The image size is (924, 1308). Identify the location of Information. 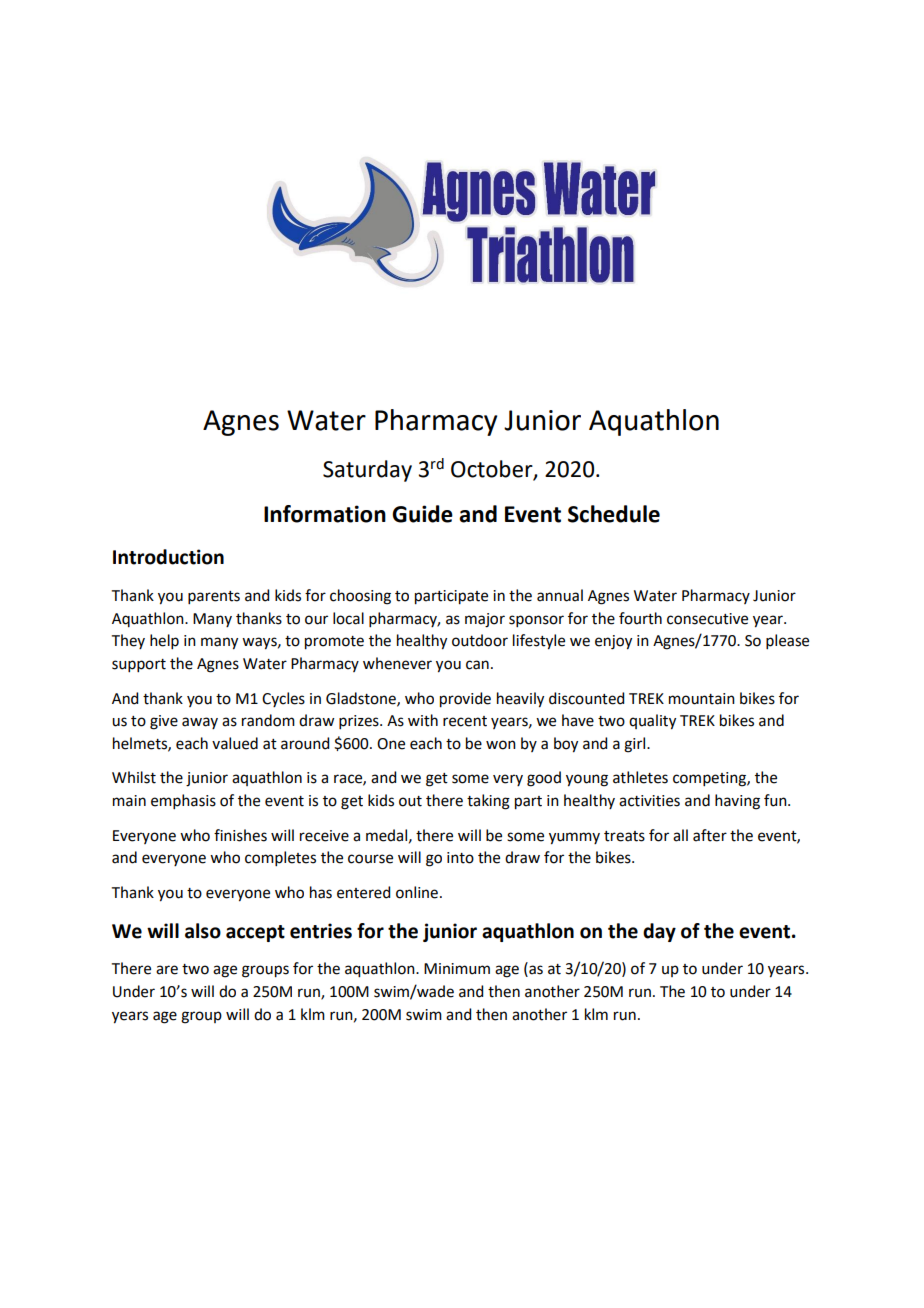
(325, 514).
